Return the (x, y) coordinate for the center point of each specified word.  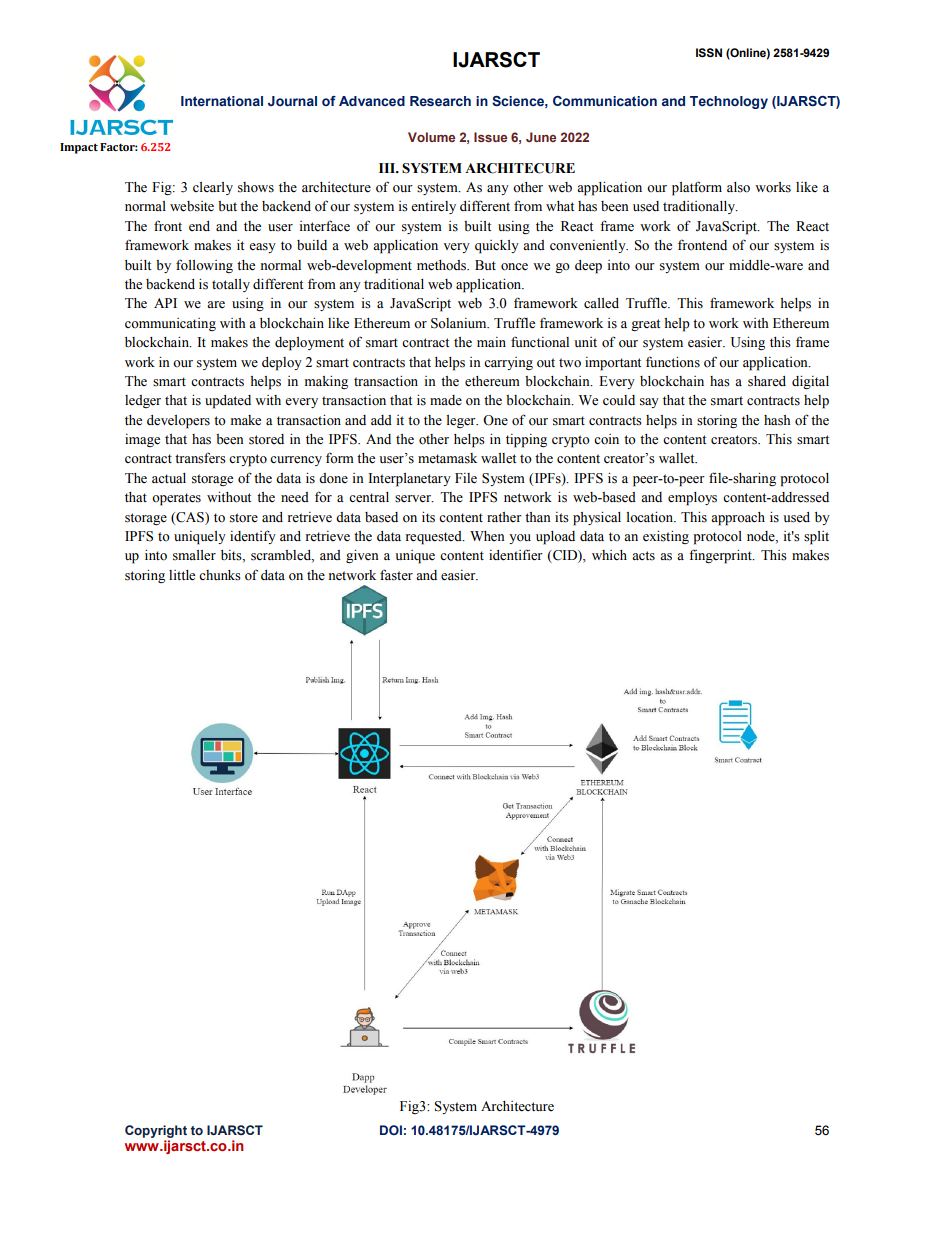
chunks (220, 575)
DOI (391, 1130)
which (609, 555)
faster (396, 575)
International (222, 101)
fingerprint (721, 556)
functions (673, 362)
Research (440, 101)
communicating (170, 324)
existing (666, 537)
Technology (729, 102)
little (182, 575)
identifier (516, 555)
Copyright (156, 1131)
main (491, 342)
